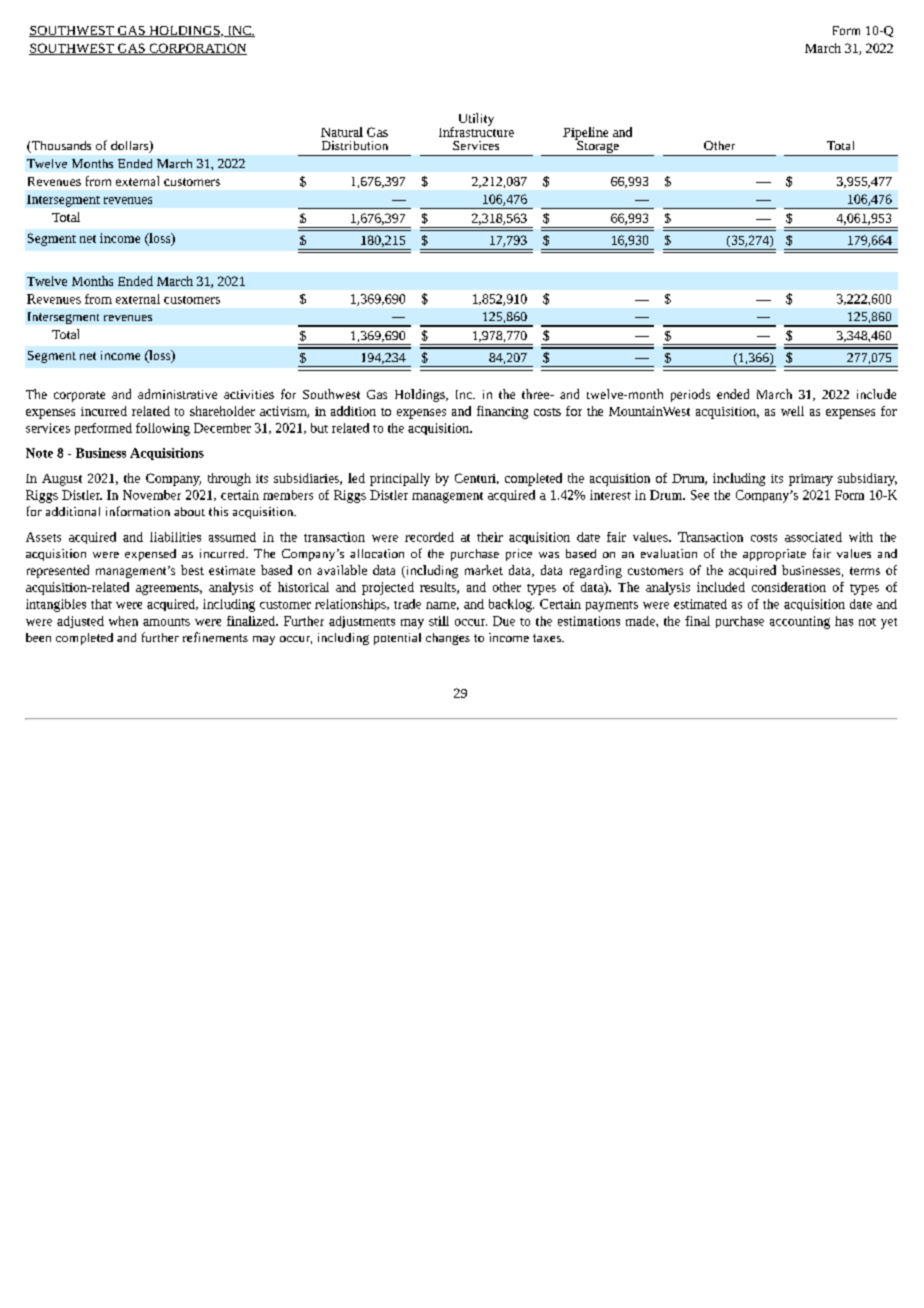  What do you see at coordinates (177, 394) in the screenshot?
I see `administrative` at bounding box center [177, 394].
